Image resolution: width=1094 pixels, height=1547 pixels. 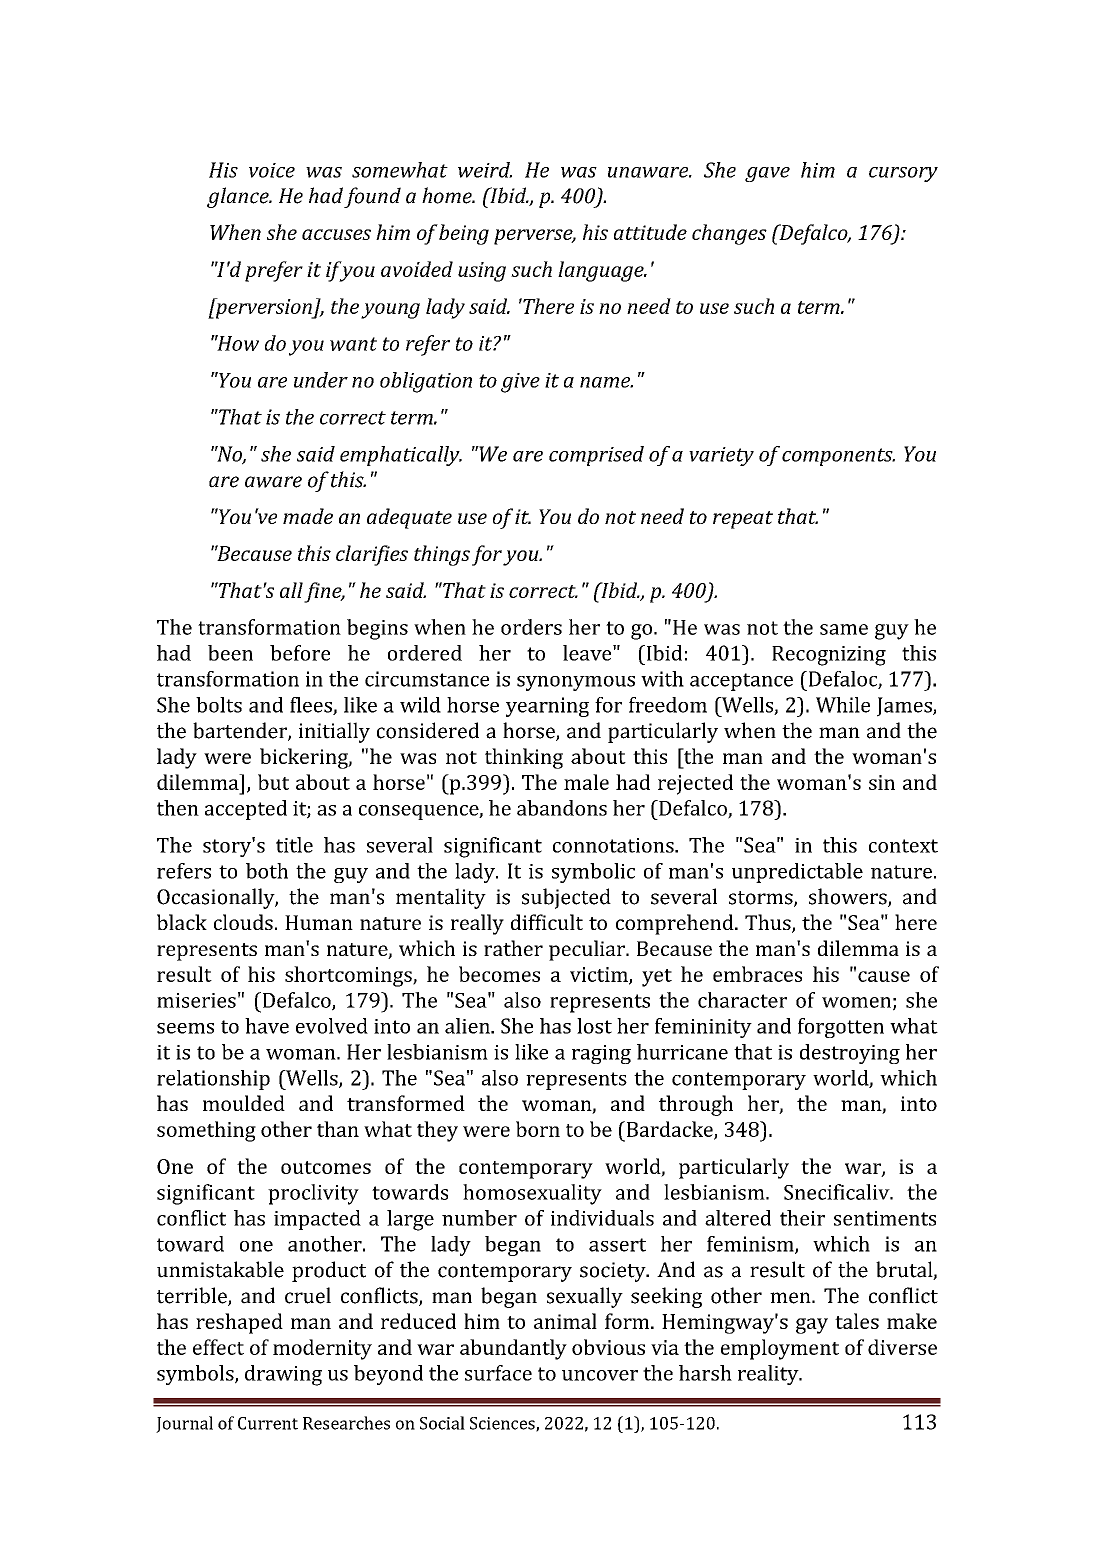 What do you see at coordinates (485, 170) in the image?
I see `weird` at bounding box center [485, 170].
